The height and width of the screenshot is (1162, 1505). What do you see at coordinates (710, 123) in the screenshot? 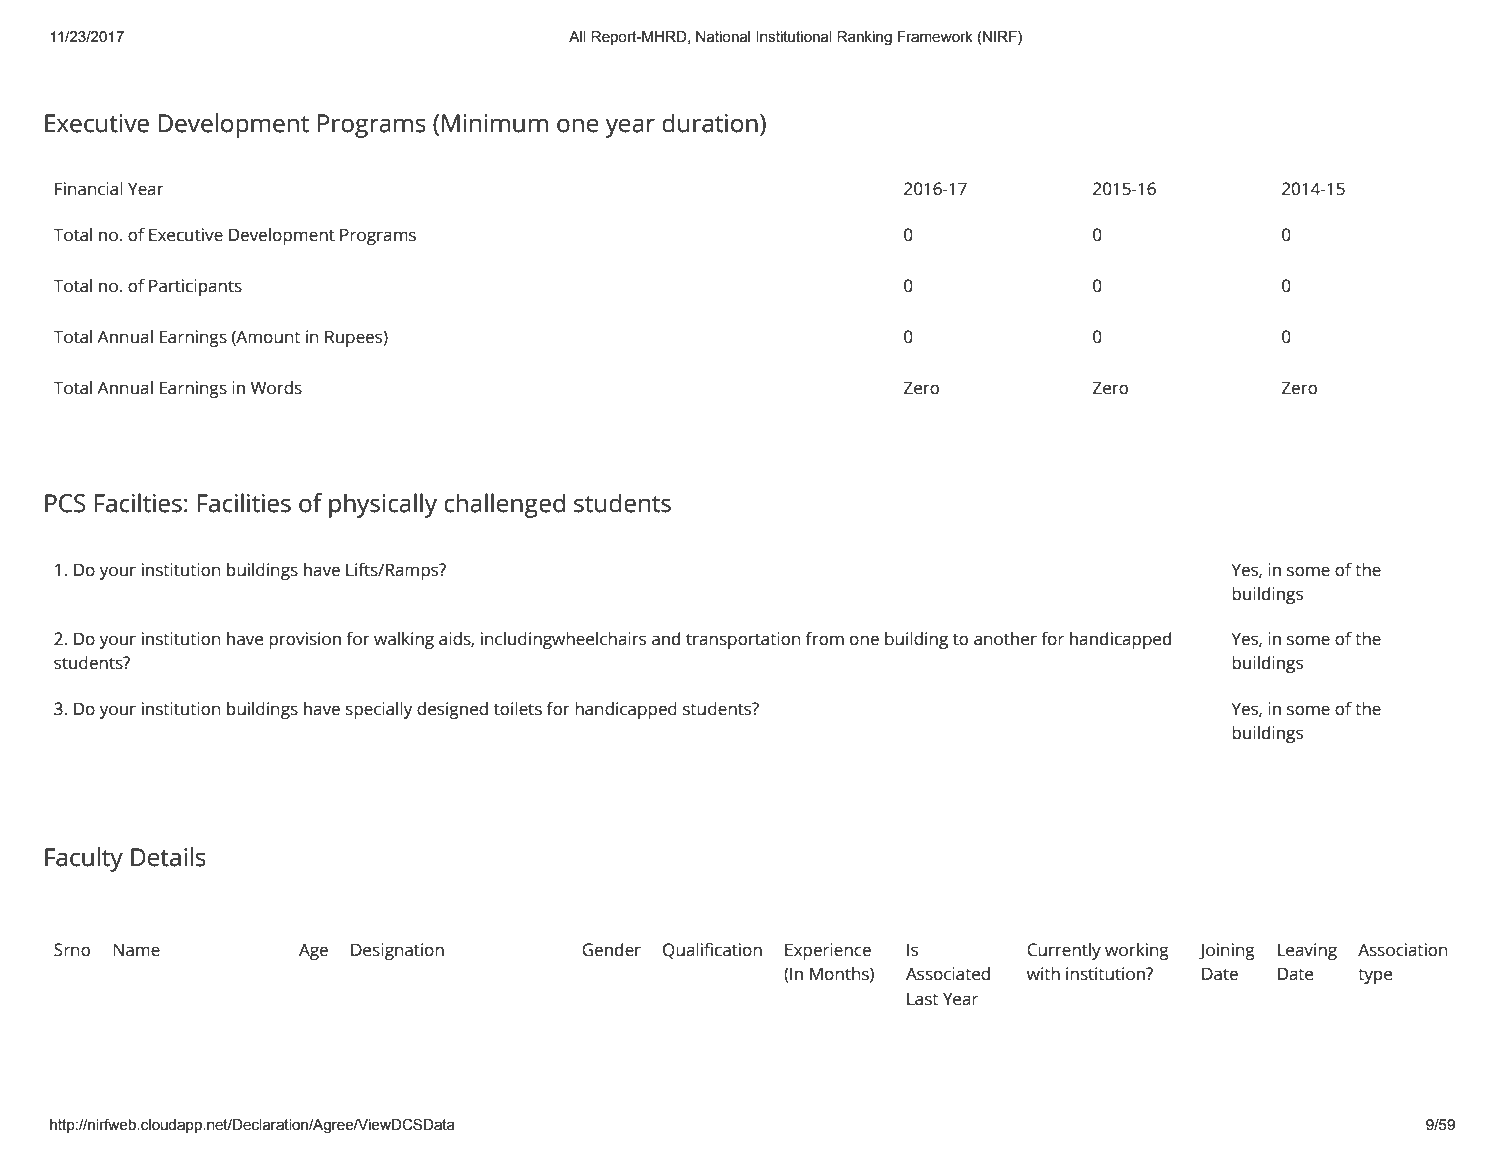
I see `duration` at bounding box center [710, 123].
